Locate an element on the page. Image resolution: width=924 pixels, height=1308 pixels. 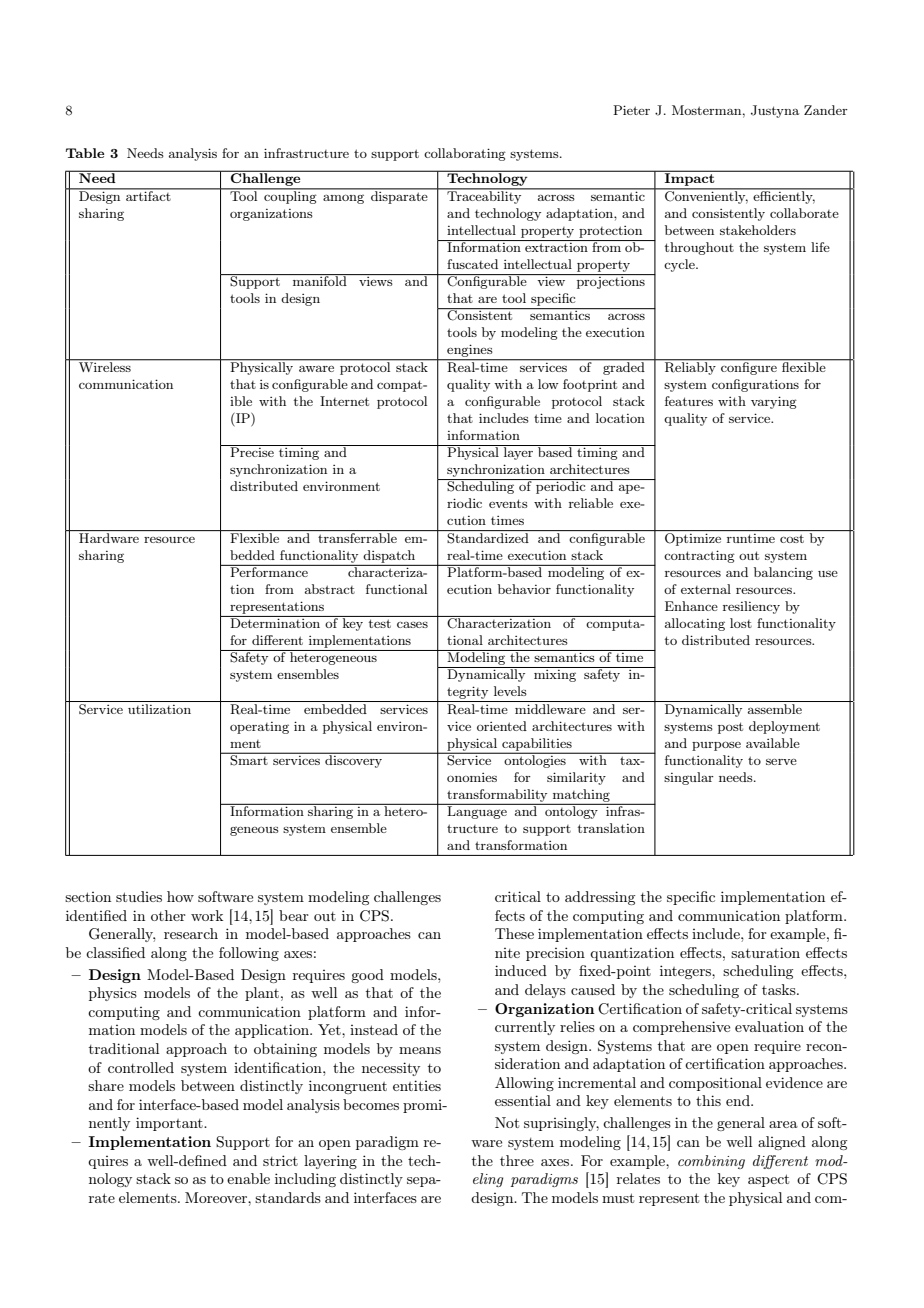
enable is located at coordinates (248, 1178).
